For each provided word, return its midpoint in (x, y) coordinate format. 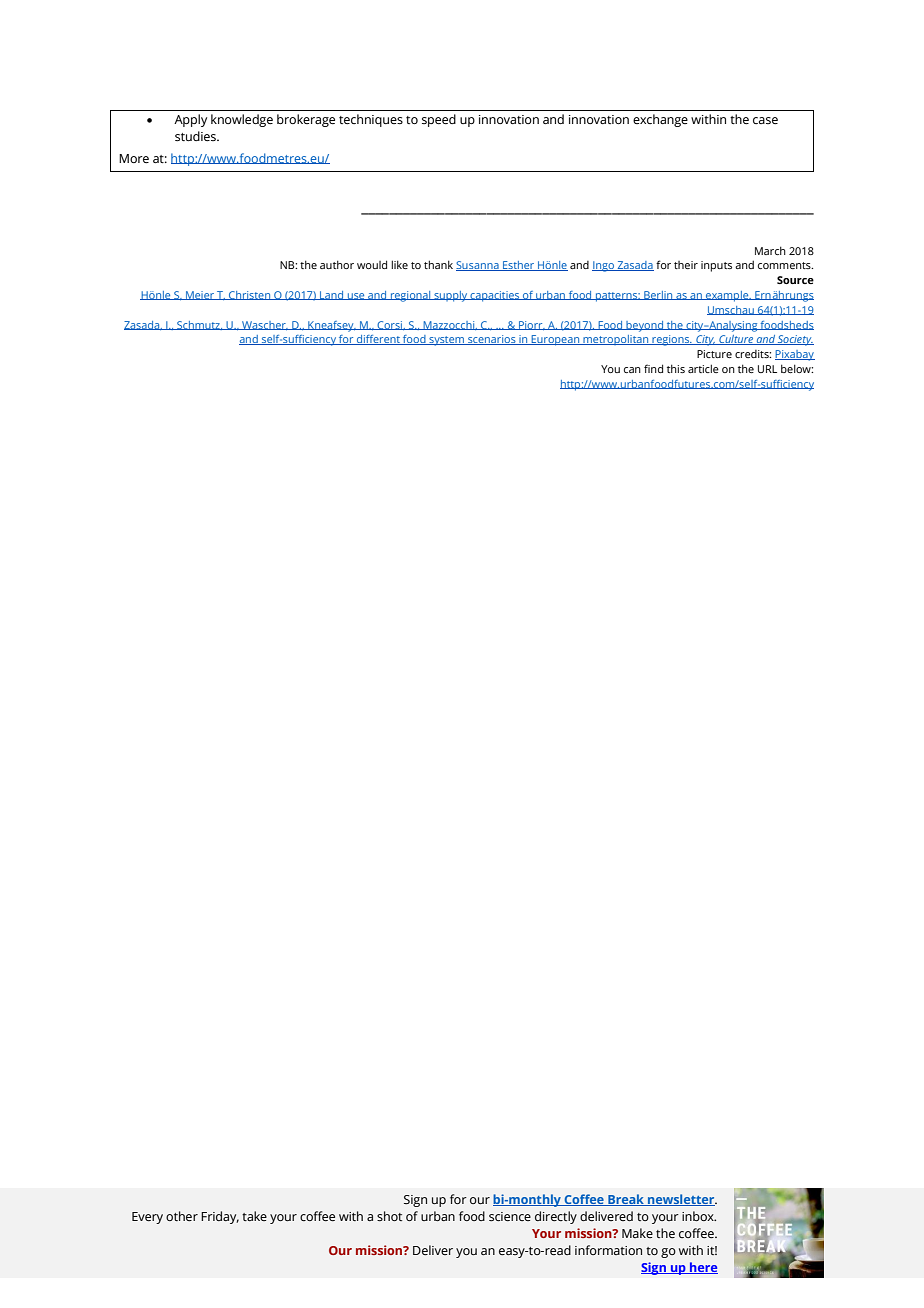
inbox (699, 1216)
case (765, 120)
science (510, 1216)
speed (439, 120)
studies (196, 136)
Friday (220, 1217)
